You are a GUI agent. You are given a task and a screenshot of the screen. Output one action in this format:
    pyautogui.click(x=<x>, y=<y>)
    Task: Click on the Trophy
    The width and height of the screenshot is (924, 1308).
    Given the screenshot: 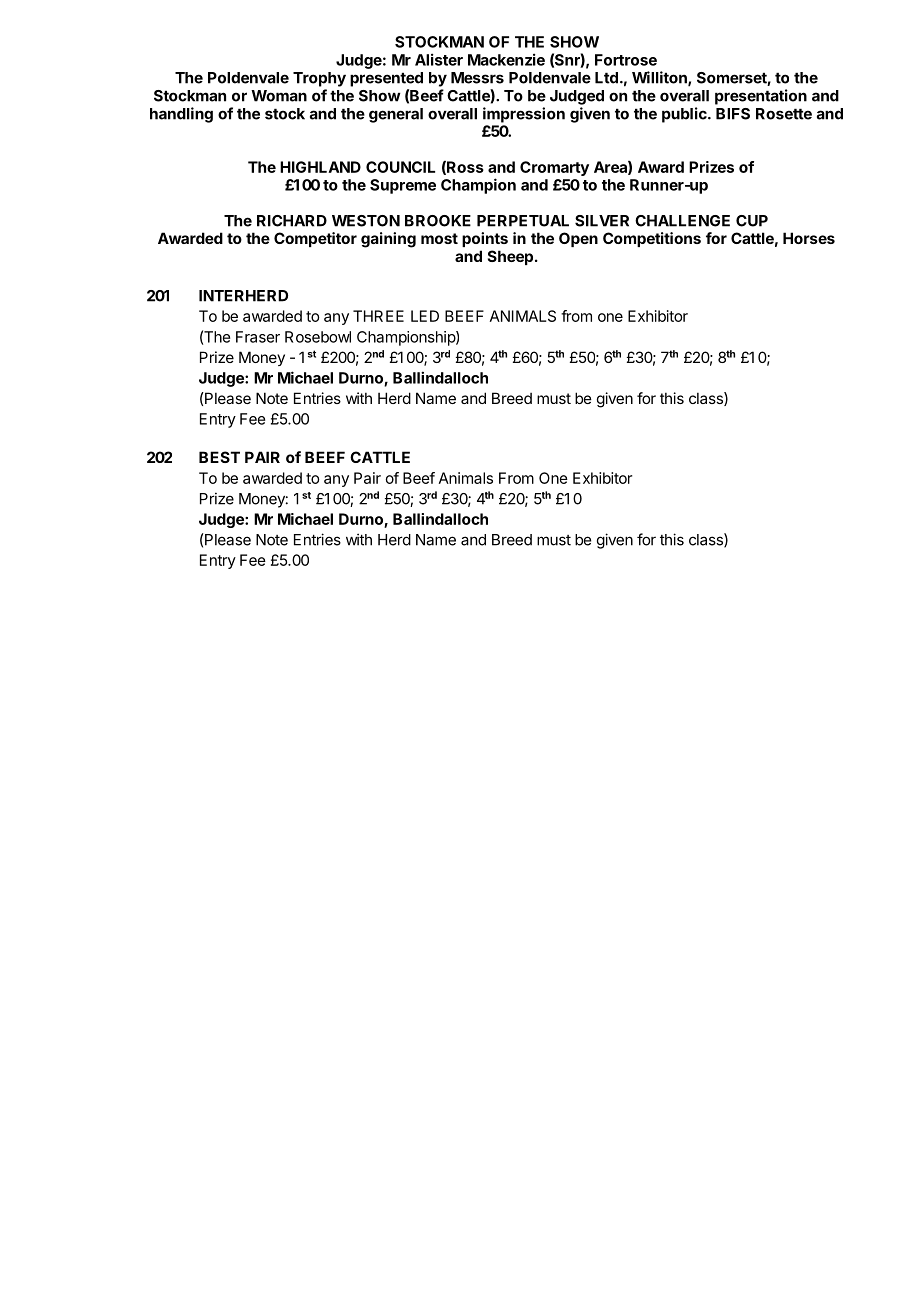 What is the action you would take?
    pyautogui.click(x=319, y=79)
